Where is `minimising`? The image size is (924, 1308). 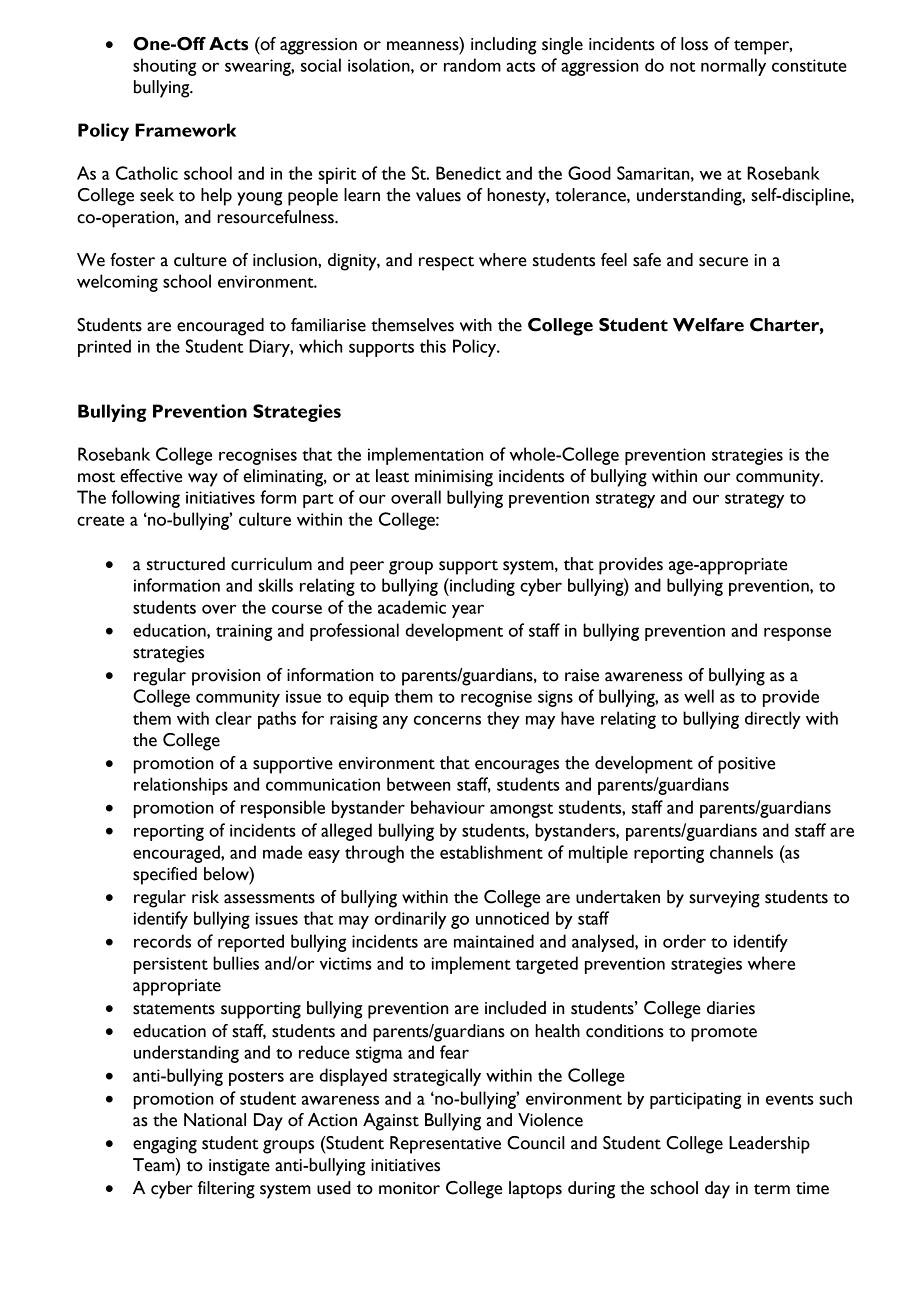
minimising is located at coordinates (454, 478).
